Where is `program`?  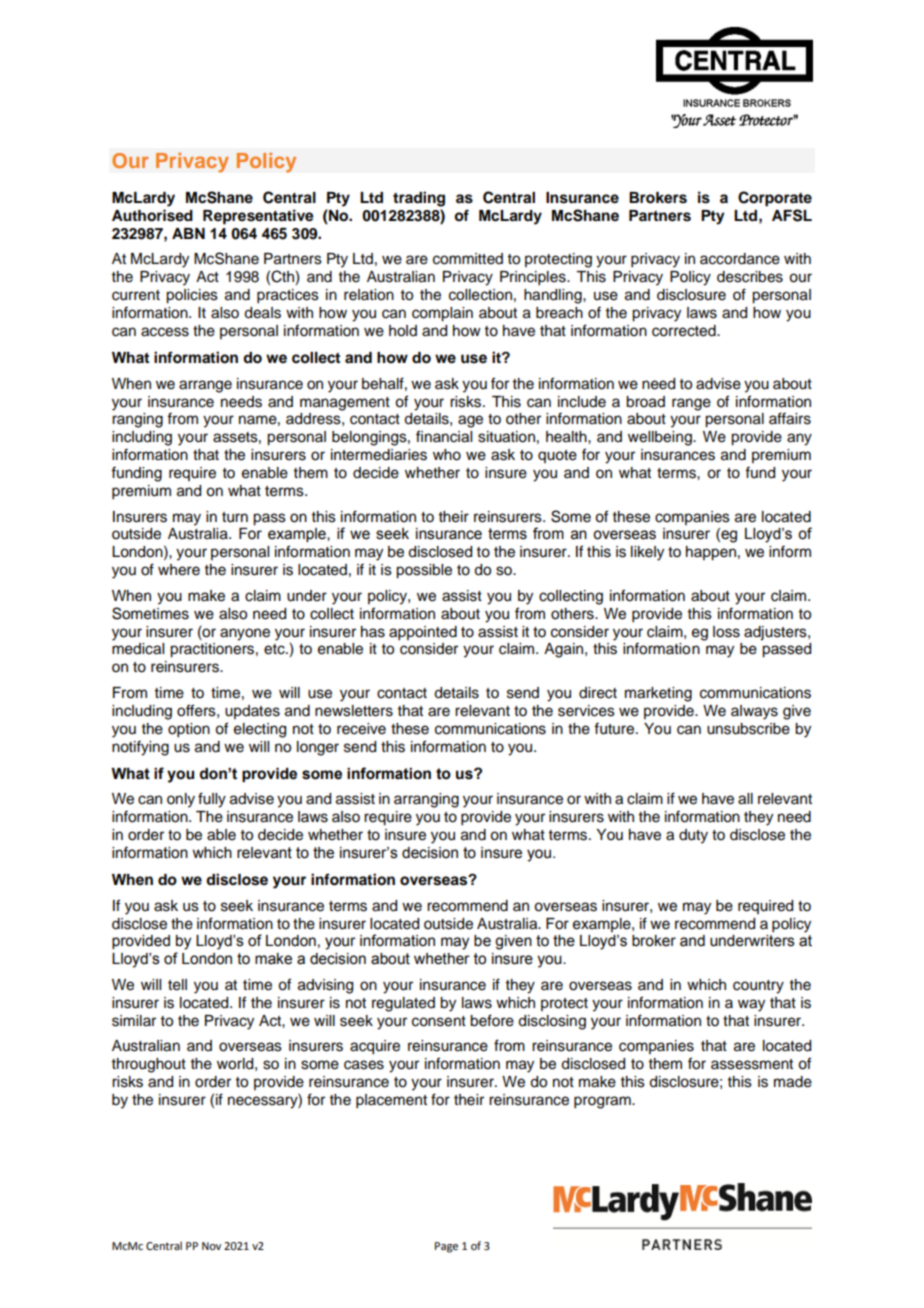 program is located at coordinates (603, 1102).
